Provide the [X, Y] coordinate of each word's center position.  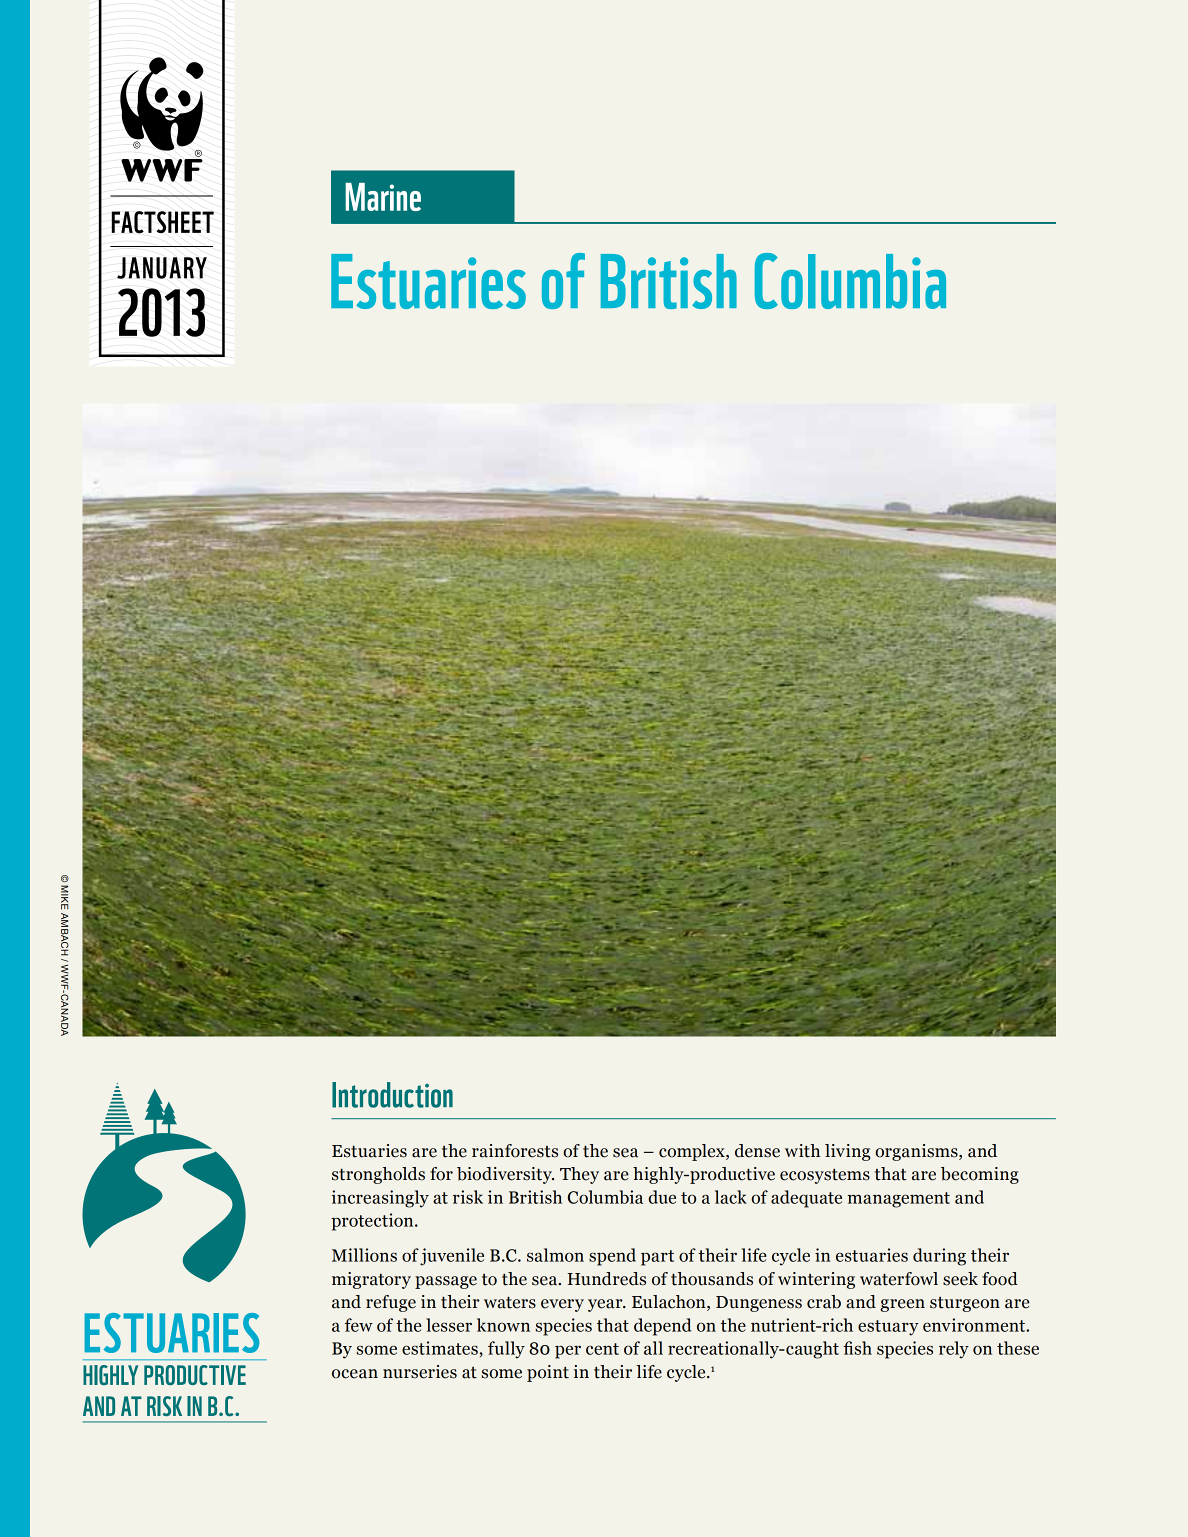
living [848, 1152]
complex [693, 1152]
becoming [980, 1175]
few [359, 1325]
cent [602, 1349]
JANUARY [162, 268]
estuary [888, 1328]
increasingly [380, 1199]
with [802, 1151]
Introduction [392, 1095]
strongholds [378, 1175]
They [579, 1175]
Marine [383, 197]
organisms [917, 1152]
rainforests [515, 1151]
